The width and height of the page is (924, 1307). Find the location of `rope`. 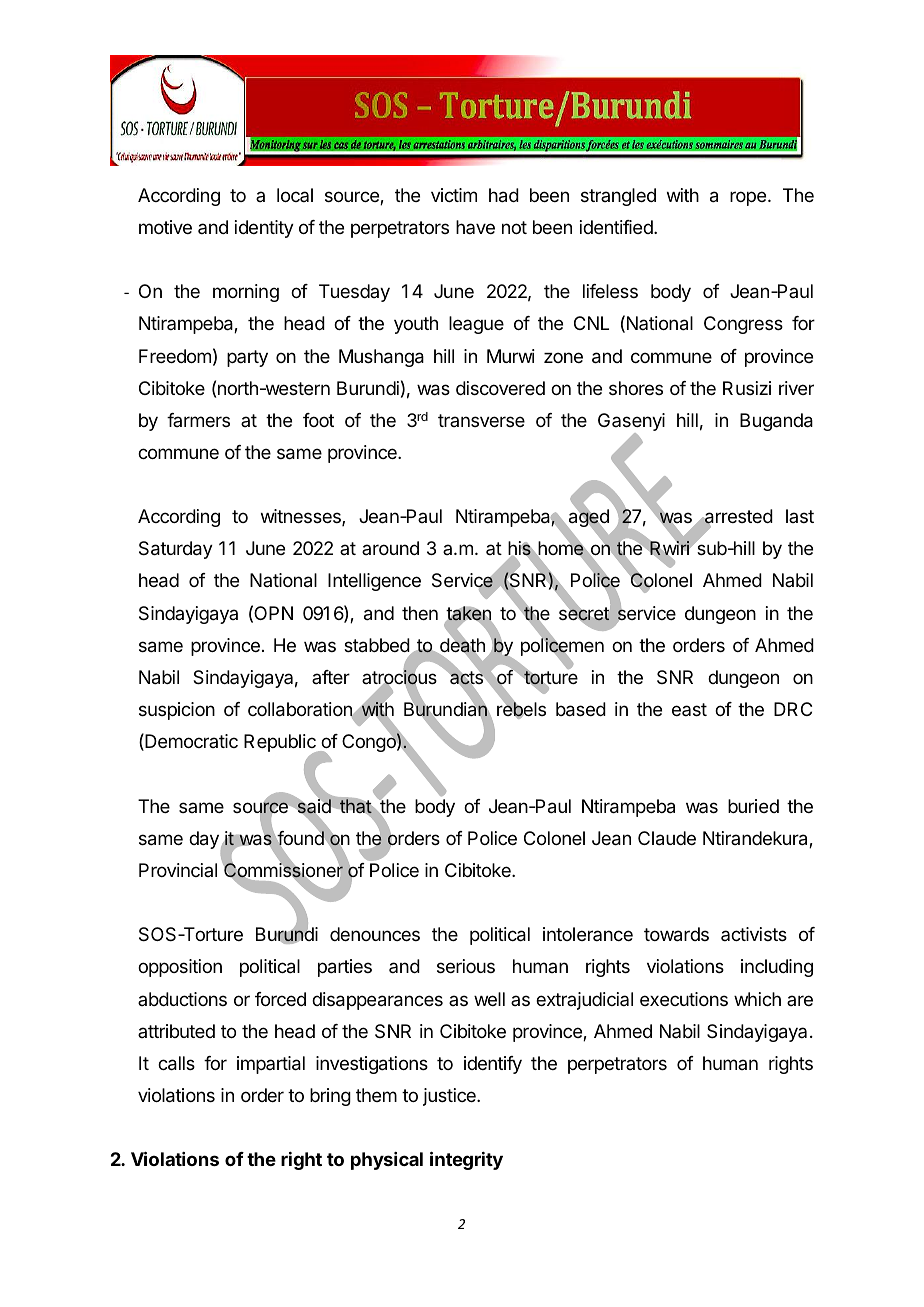

rope is located at coordinates (748, 198).
